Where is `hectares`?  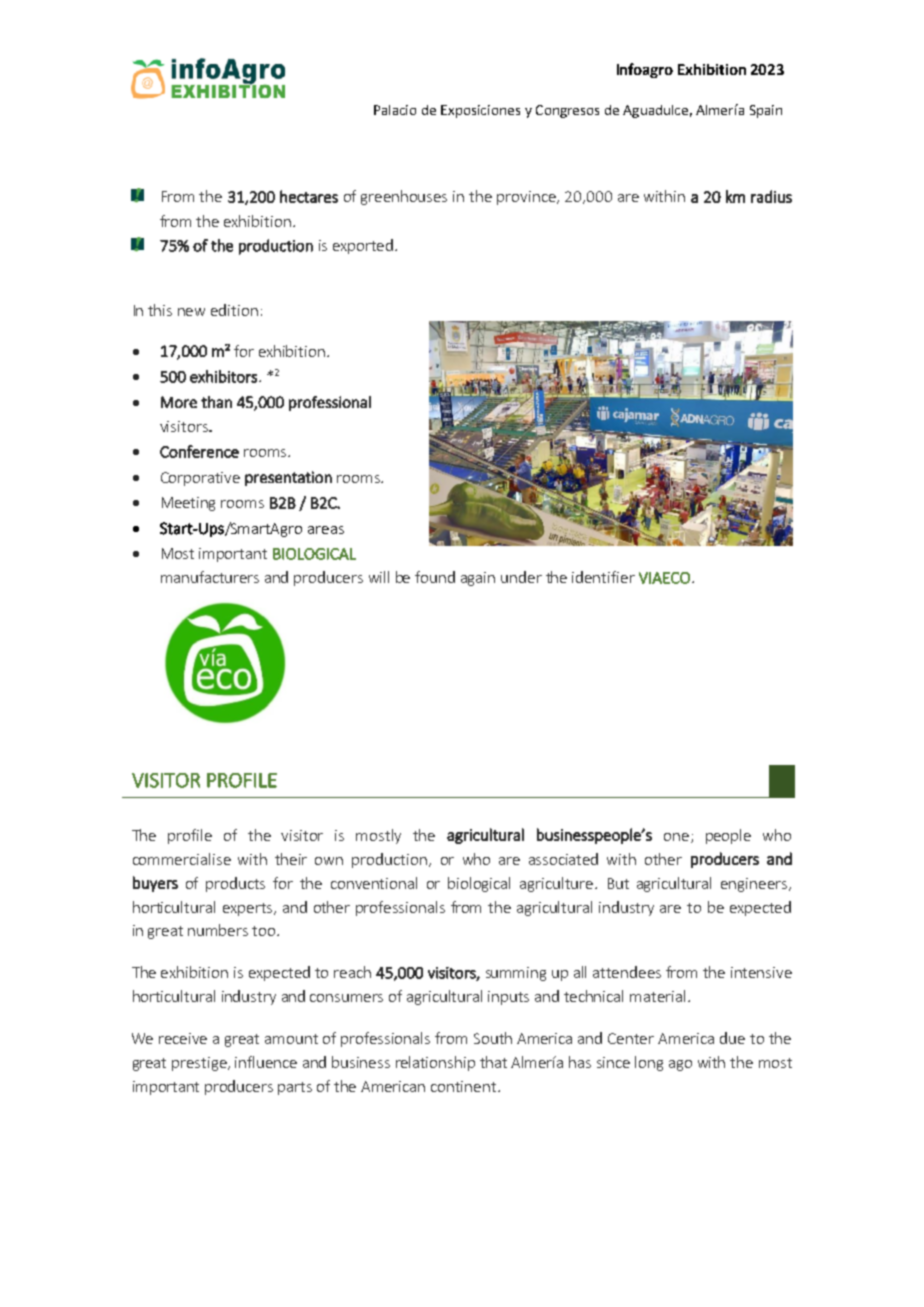
hectares is located at coordinates (309, 196).
